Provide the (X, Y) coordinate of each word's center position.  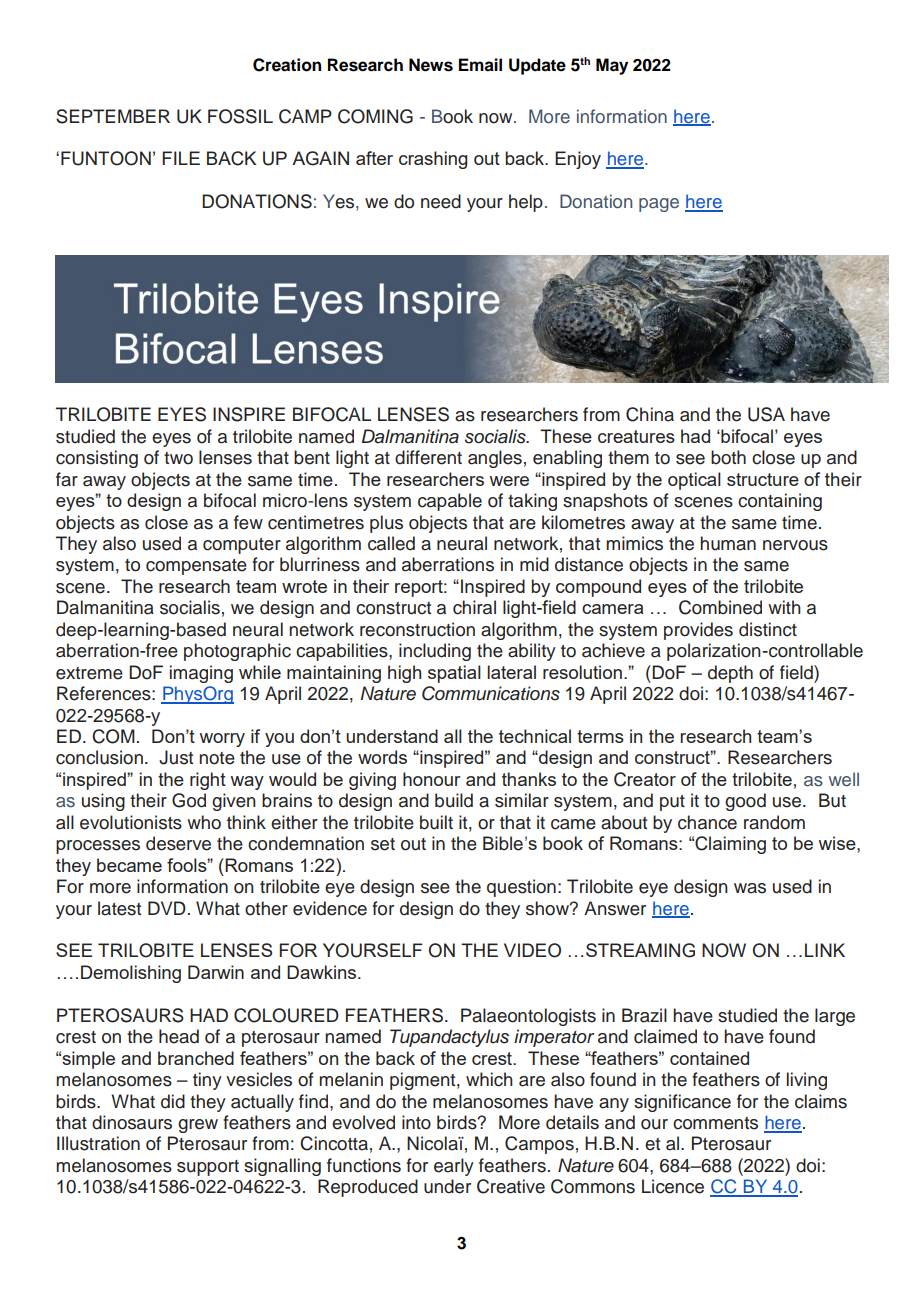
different (428, 457)
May (612, 66)
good (745, 802)
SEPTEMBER (113, 116)
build (454, 800)
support (208, 1168)
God (189, 800)
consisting (97, 459)
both (728, 457)
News (431, 65)
